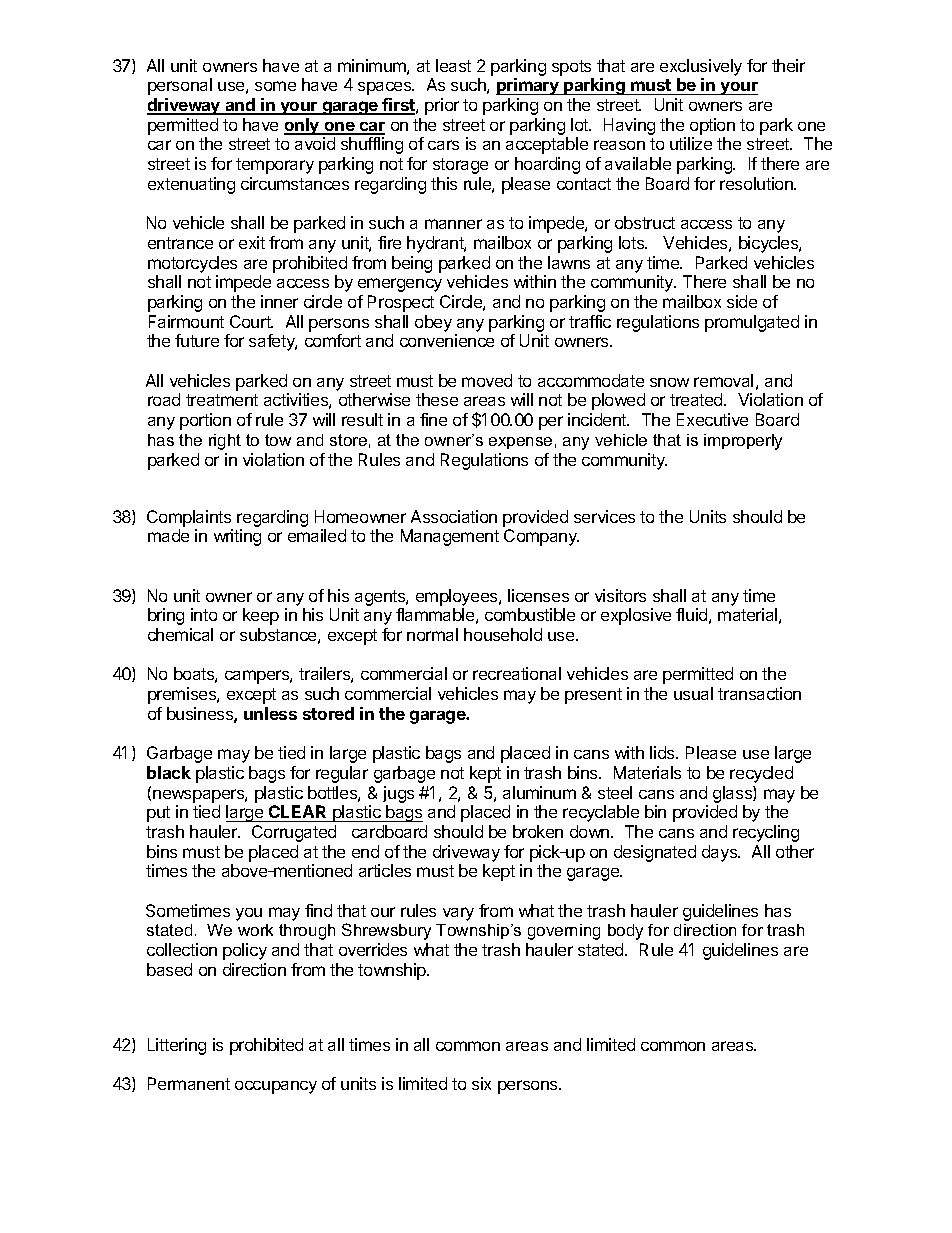 This screenshot has height=1233, width=952. Describe the element at coordinates (712, 419) in the screenshot. I see `Executive` at that location.
